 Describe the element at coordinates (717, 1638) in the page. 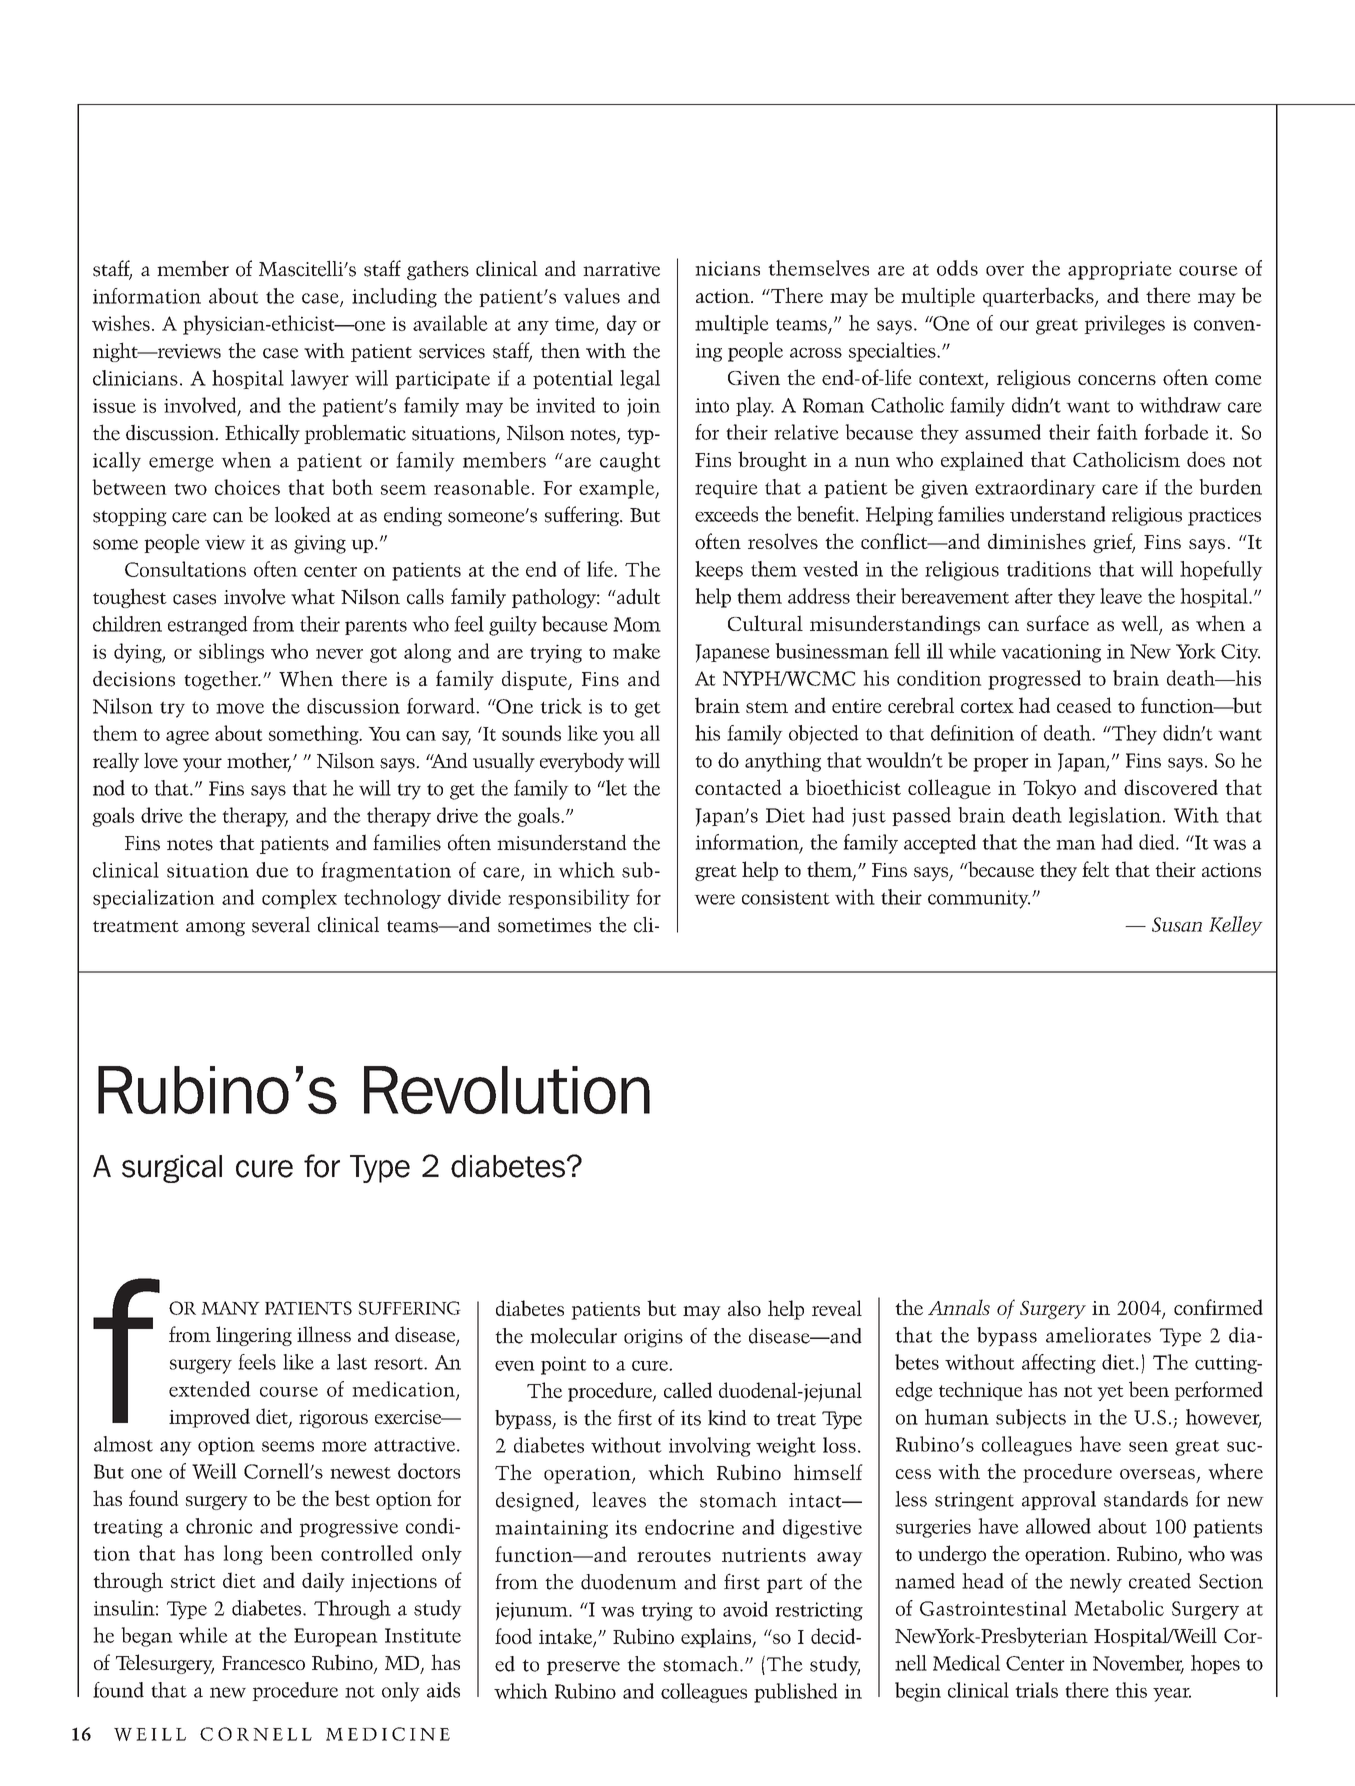

I see `explains` at that location.
